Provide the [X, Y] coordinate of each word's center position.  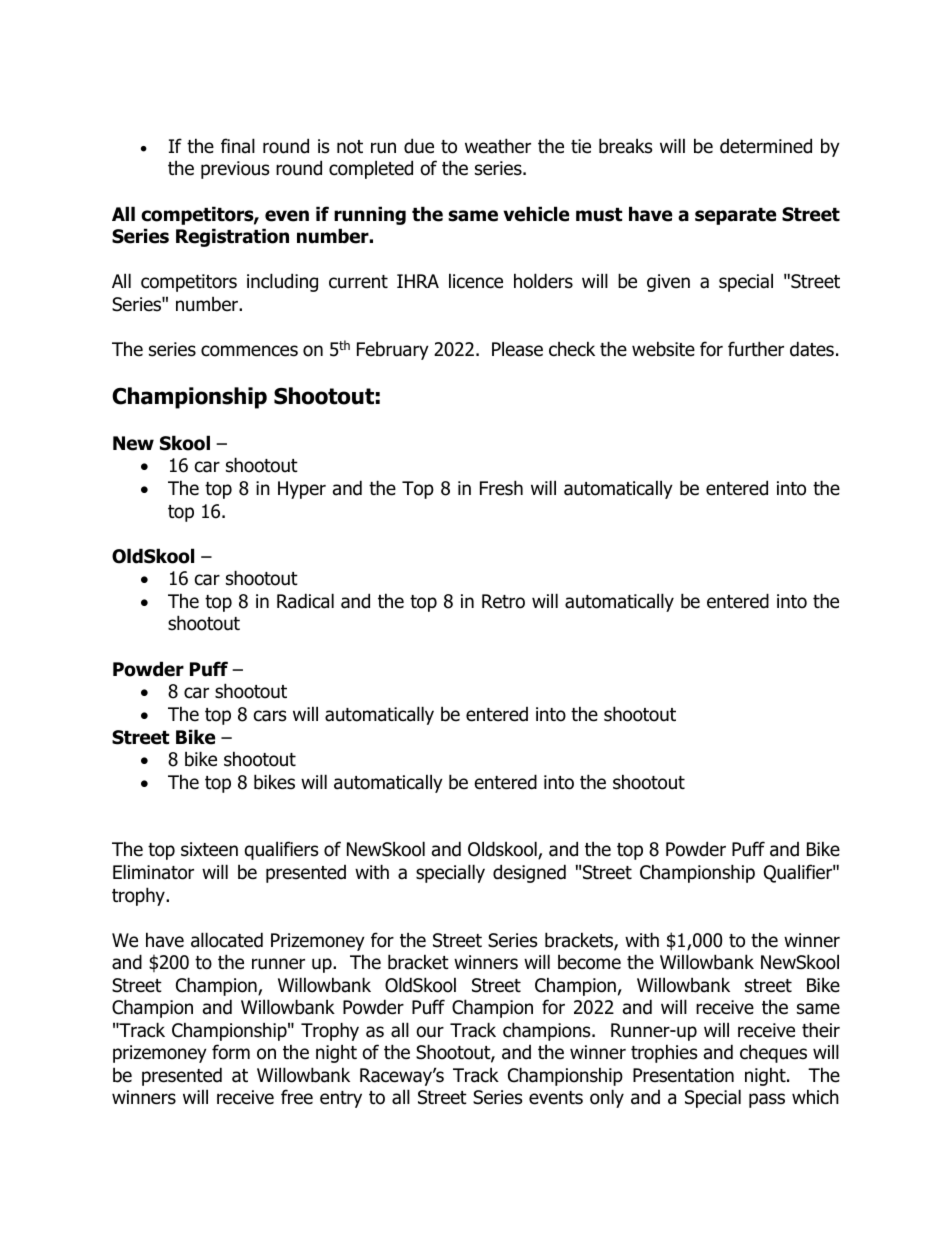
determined [766, 146]
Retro [503, 601]
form [231, 1052]
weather [498, 146]
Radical [305, 601]
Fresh [501, 488]
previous [235, 170]
